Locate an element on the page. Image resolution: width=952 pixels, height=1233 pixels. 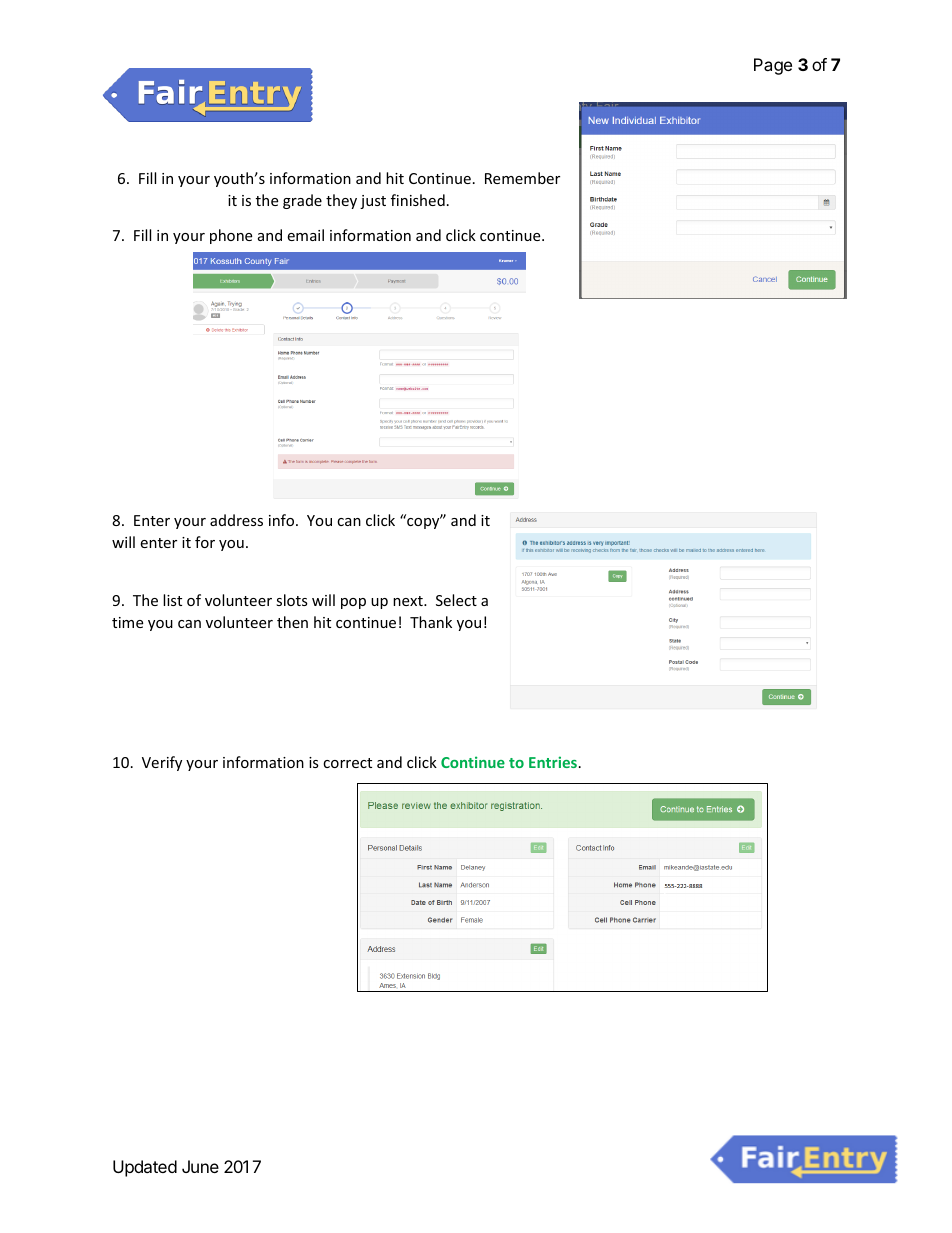
June is located at coordinates (200, 1166).
